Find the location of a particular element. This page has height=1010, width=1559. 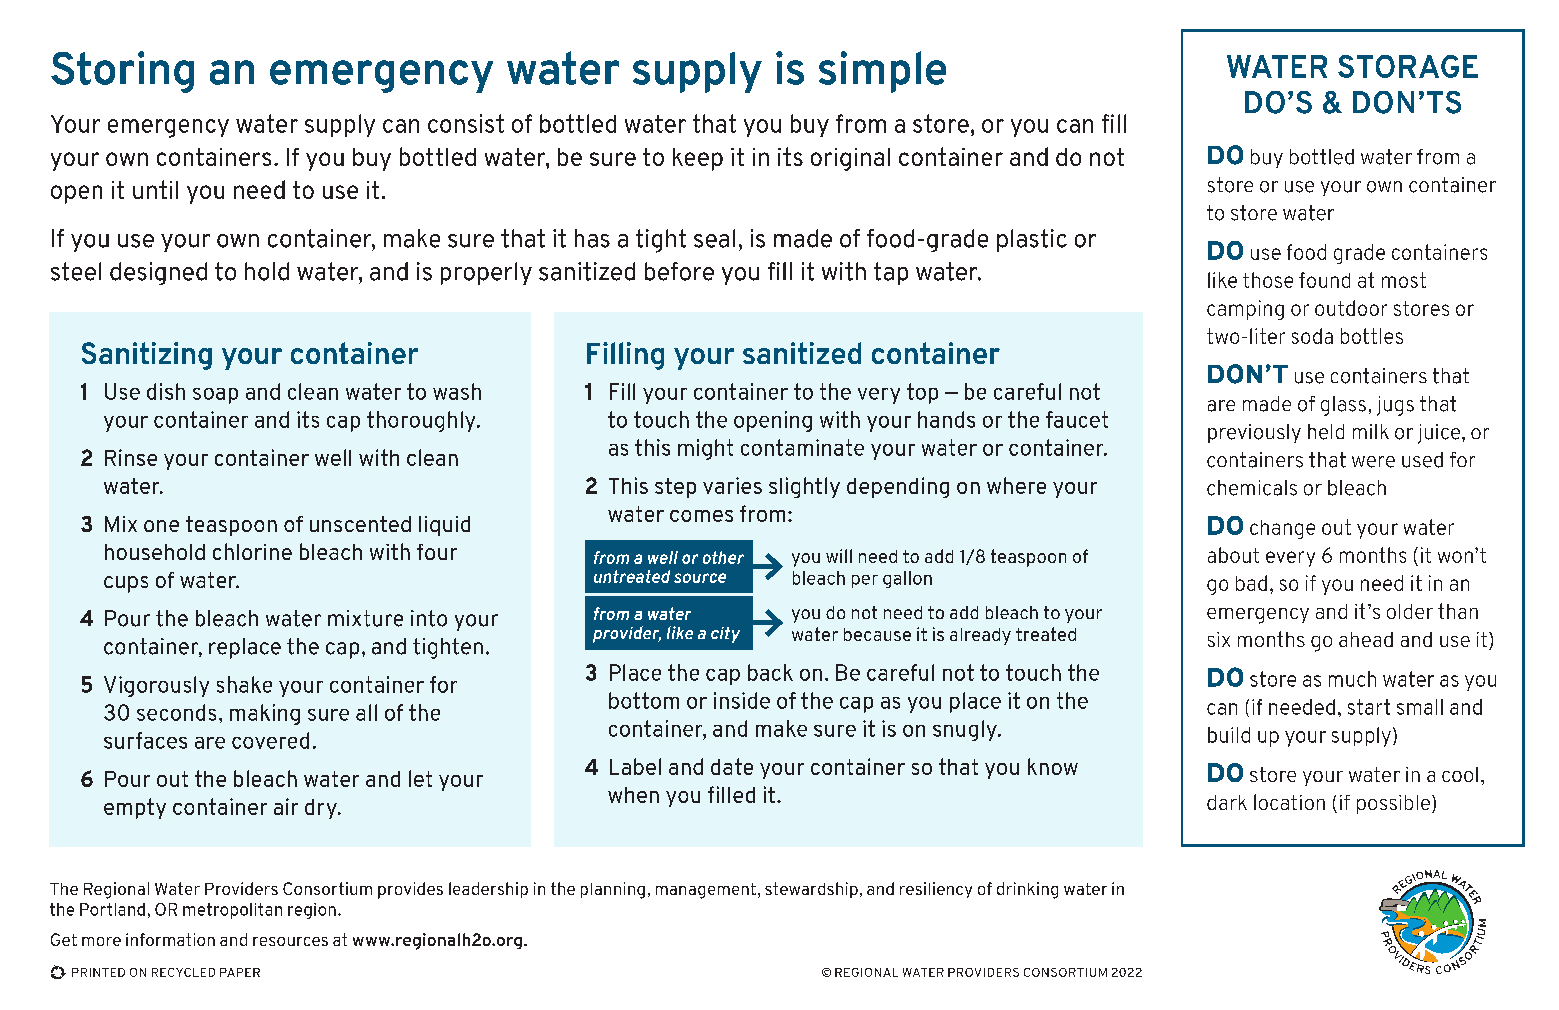

covered is located at coordinates (270, 740).
